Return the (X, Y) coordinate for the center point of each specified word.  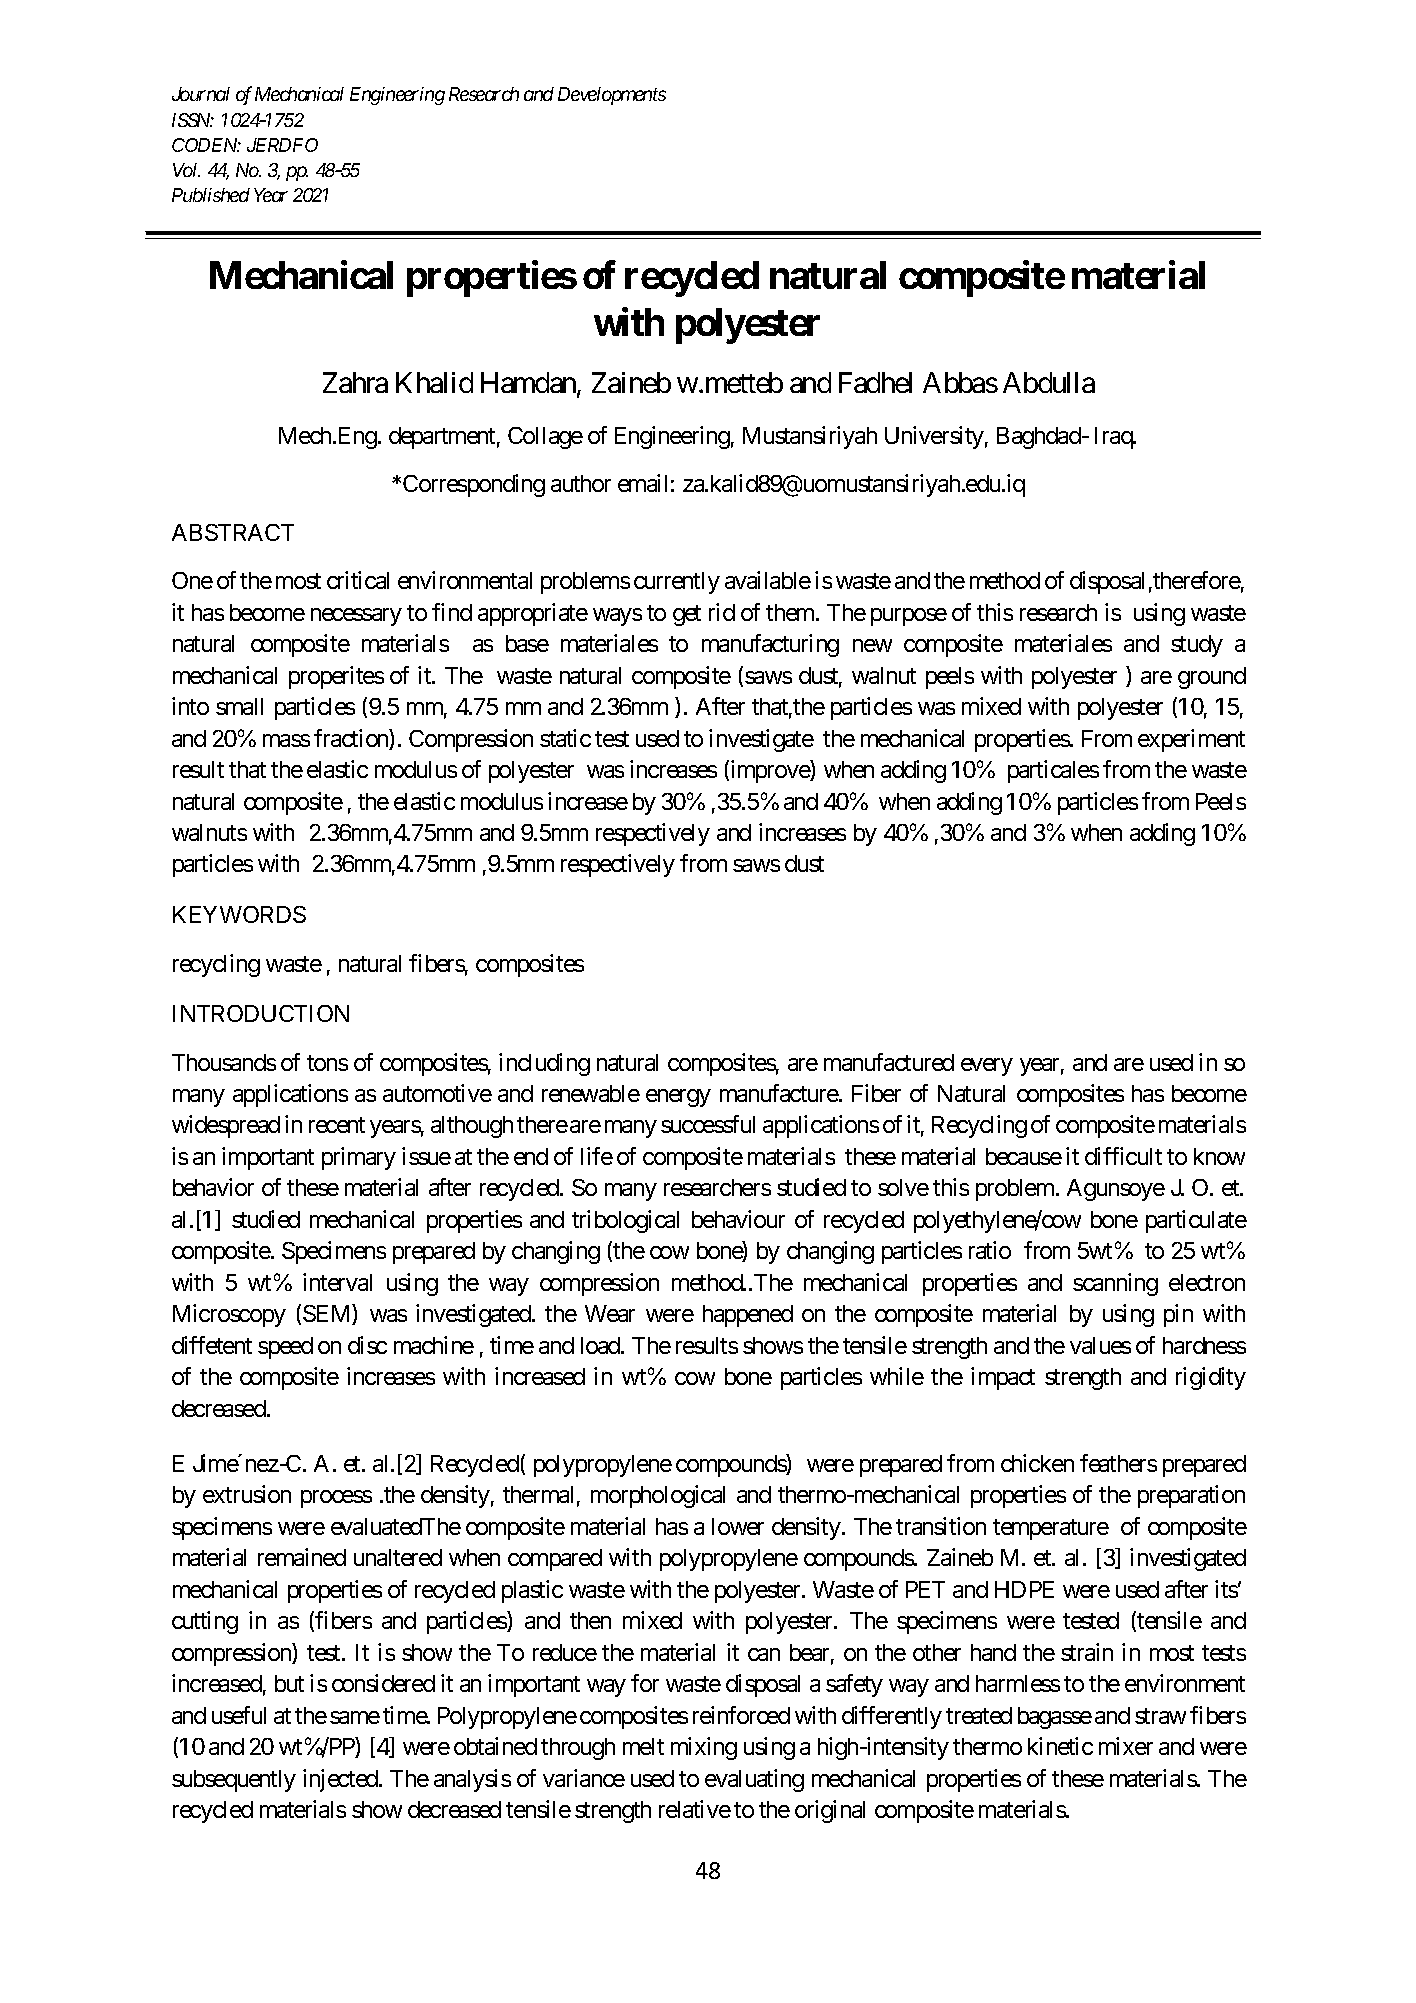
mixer (1126, 1746)
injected (341, 1780)
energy (678, 1098)
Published (211, 195)
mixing (704, 1748)
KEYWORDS (239, 914)
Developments (612, 96)
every (987, 1067)
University (934, 437)
